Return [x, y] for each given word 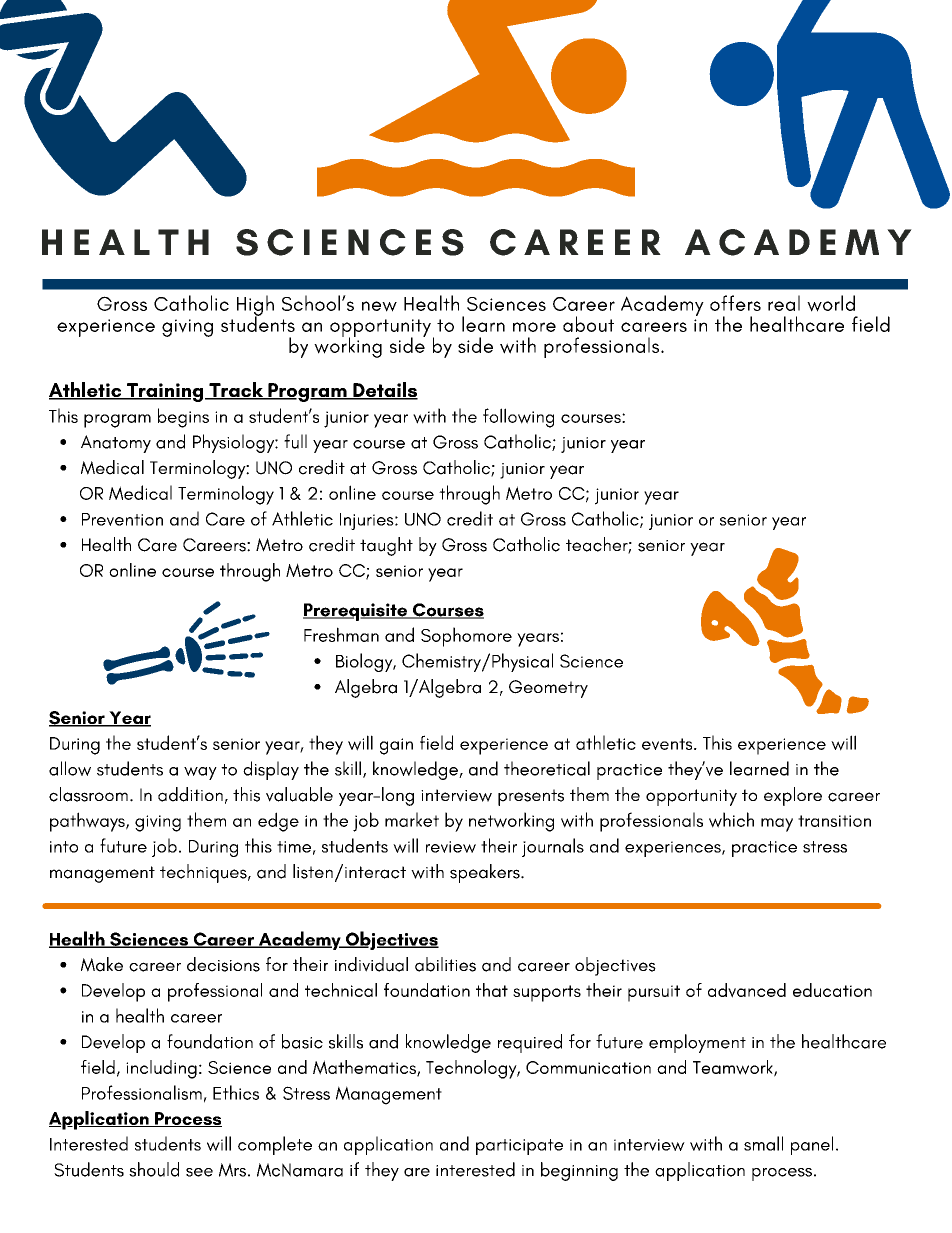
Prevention [122, 519]
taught [386, 546]
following [518, 418]
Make [102, 964]
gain [396, 746]
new [379, 306]
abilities [445, 964]
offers [735, 303]
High [255, 306]
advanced [747, 990]
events [668, 744]
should [154, 1169]
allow [70, 768]
